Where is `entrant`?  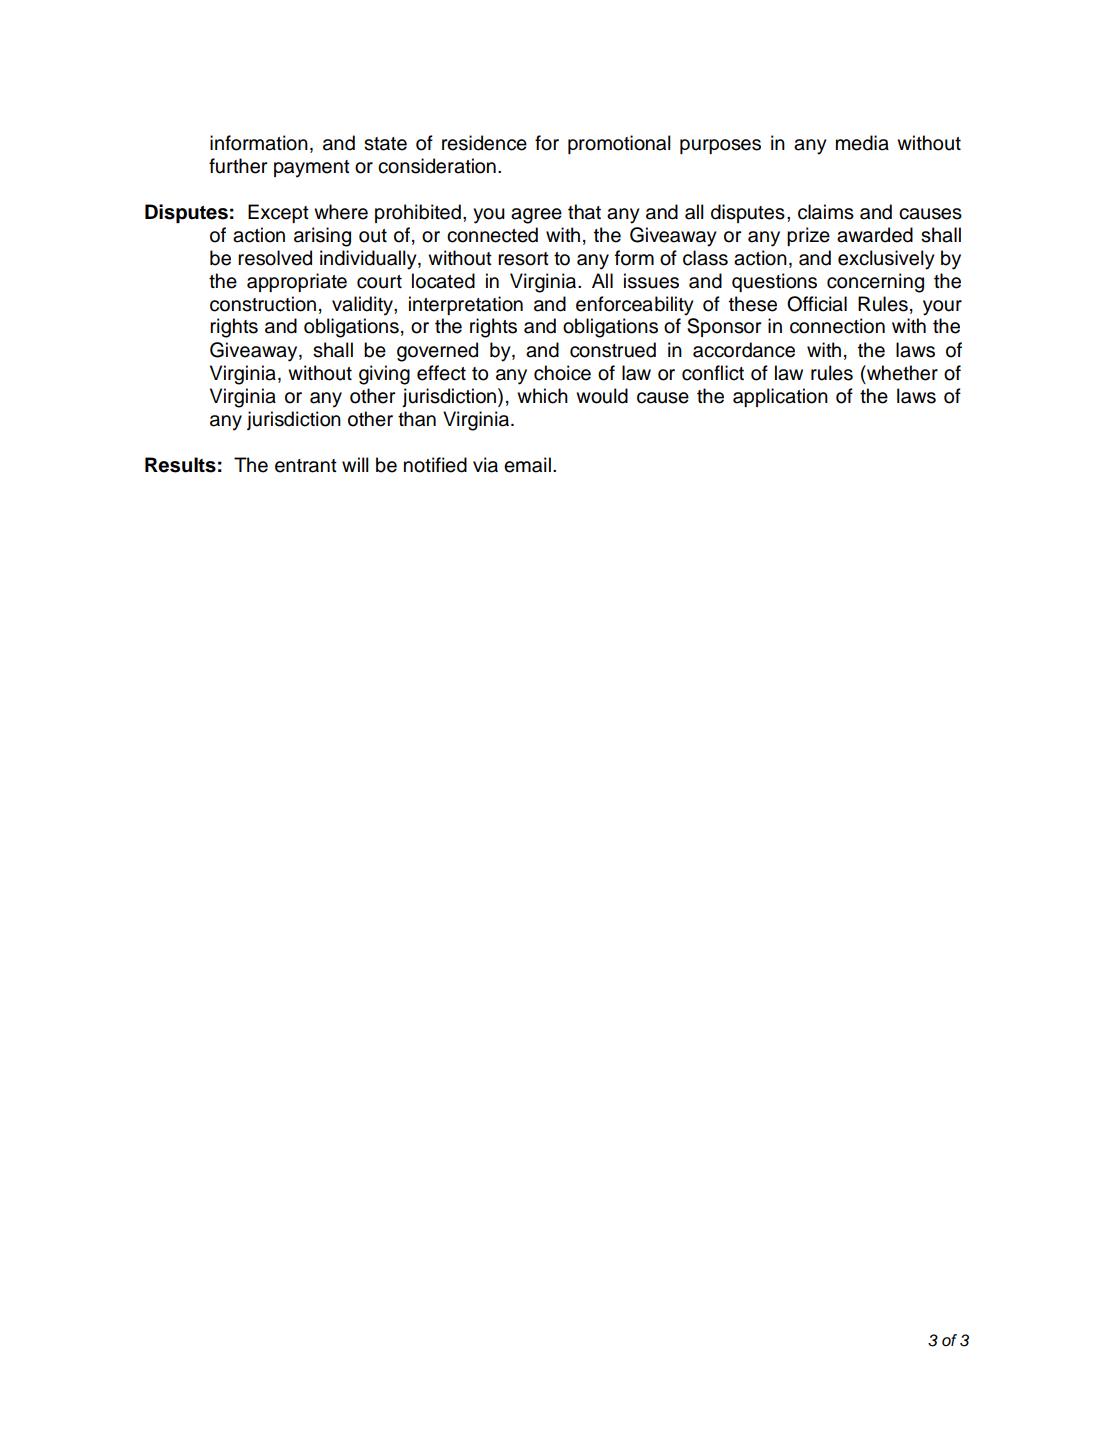
entrant is located at coordinates (306, 466).
